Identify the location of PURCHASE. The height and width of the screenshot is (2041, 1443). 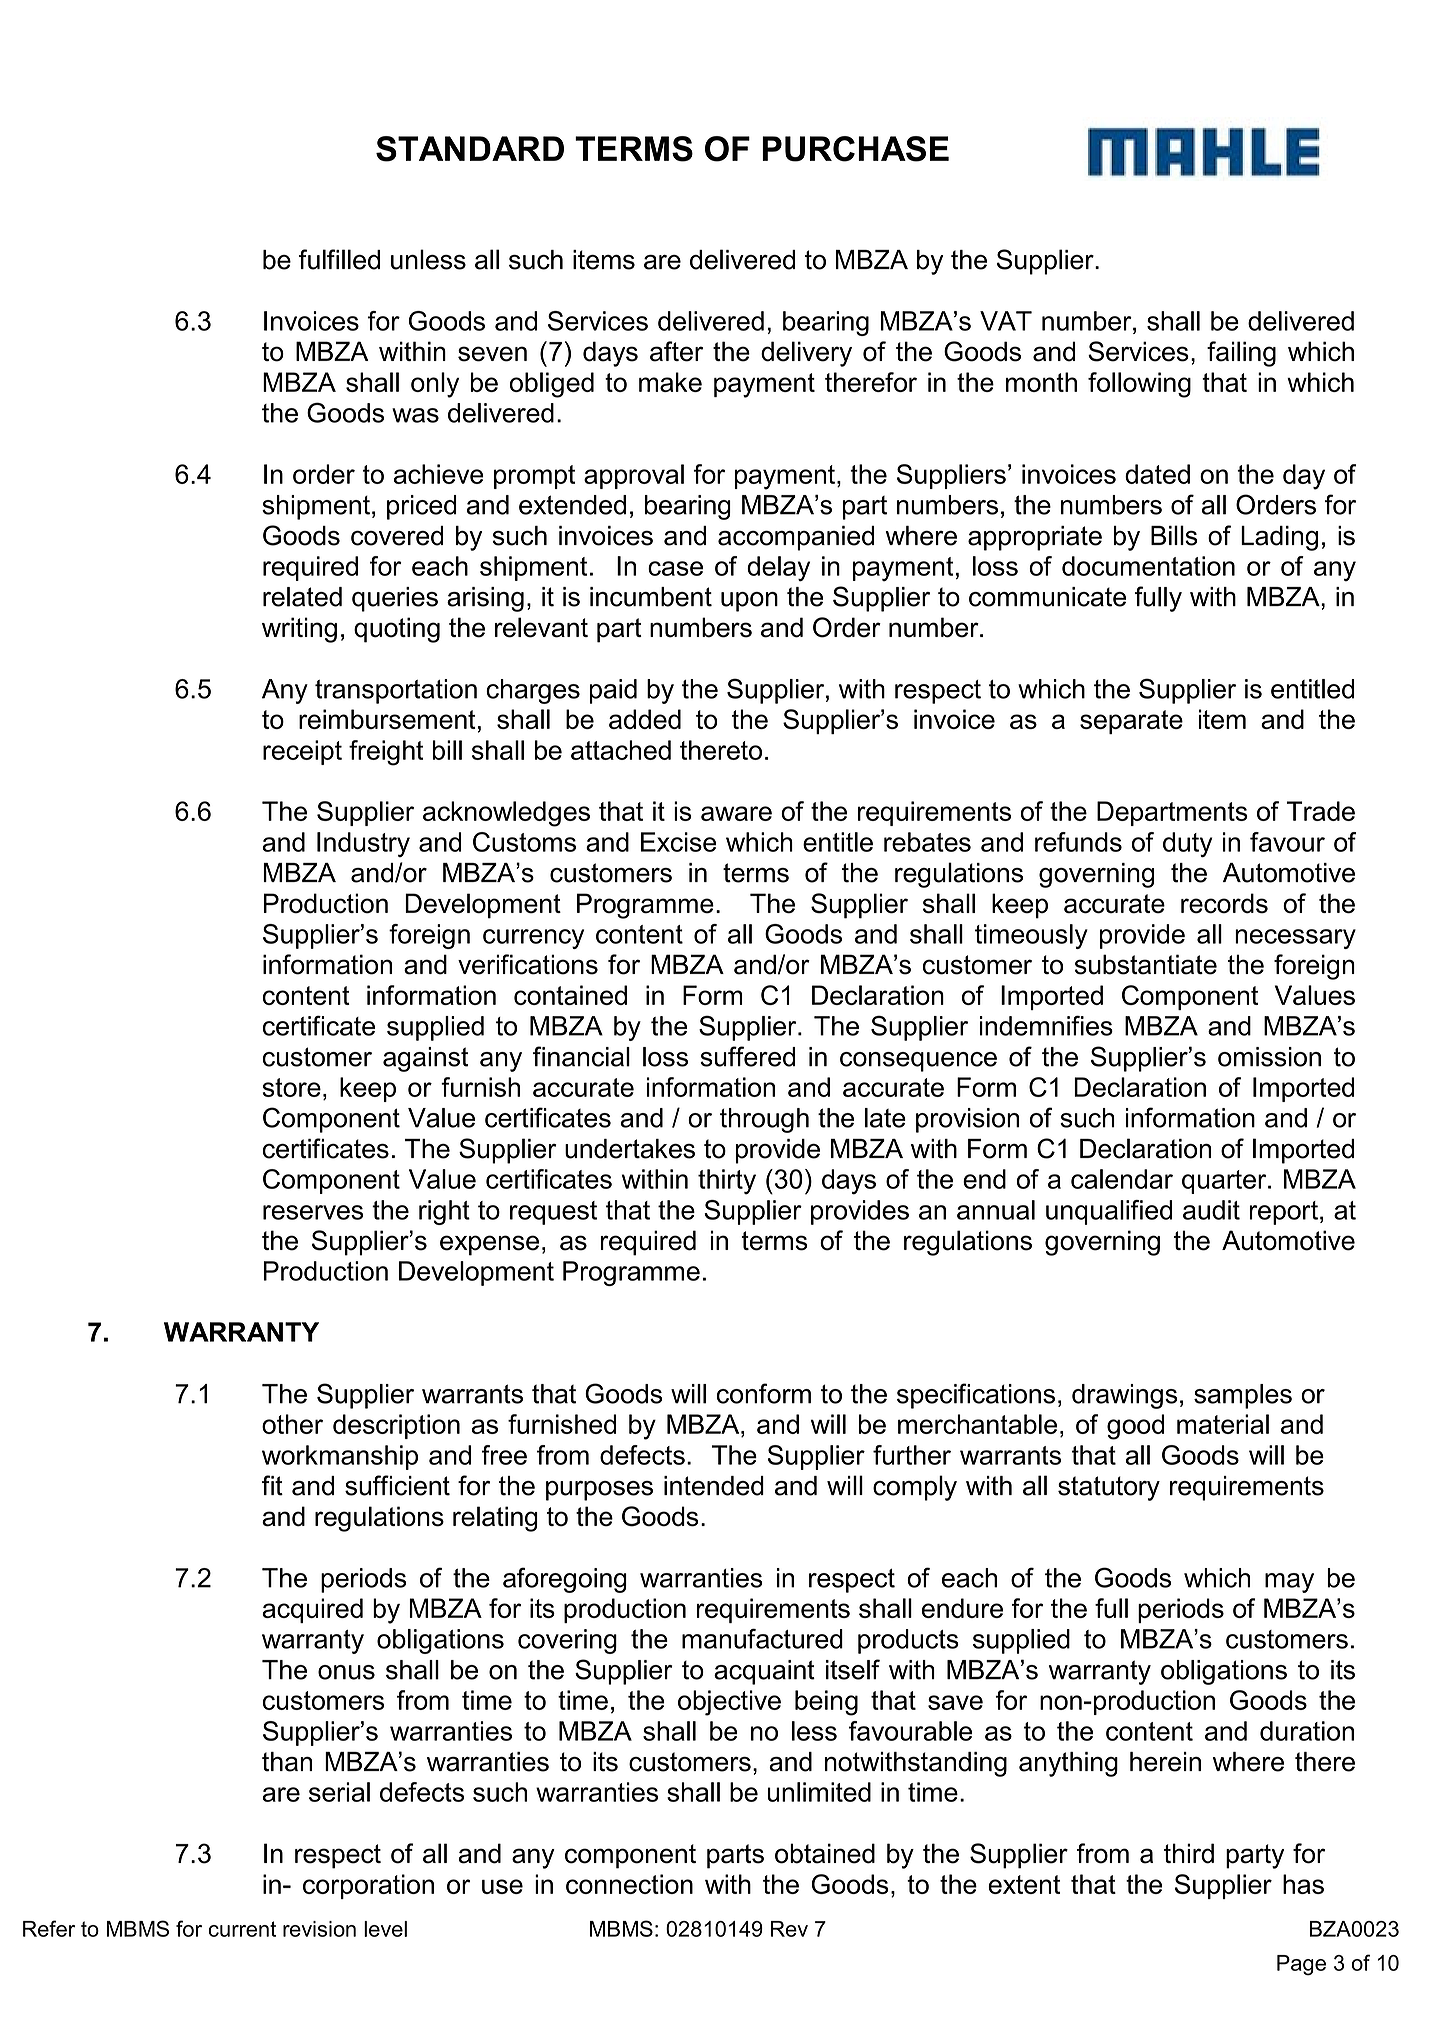
(855, 149).
